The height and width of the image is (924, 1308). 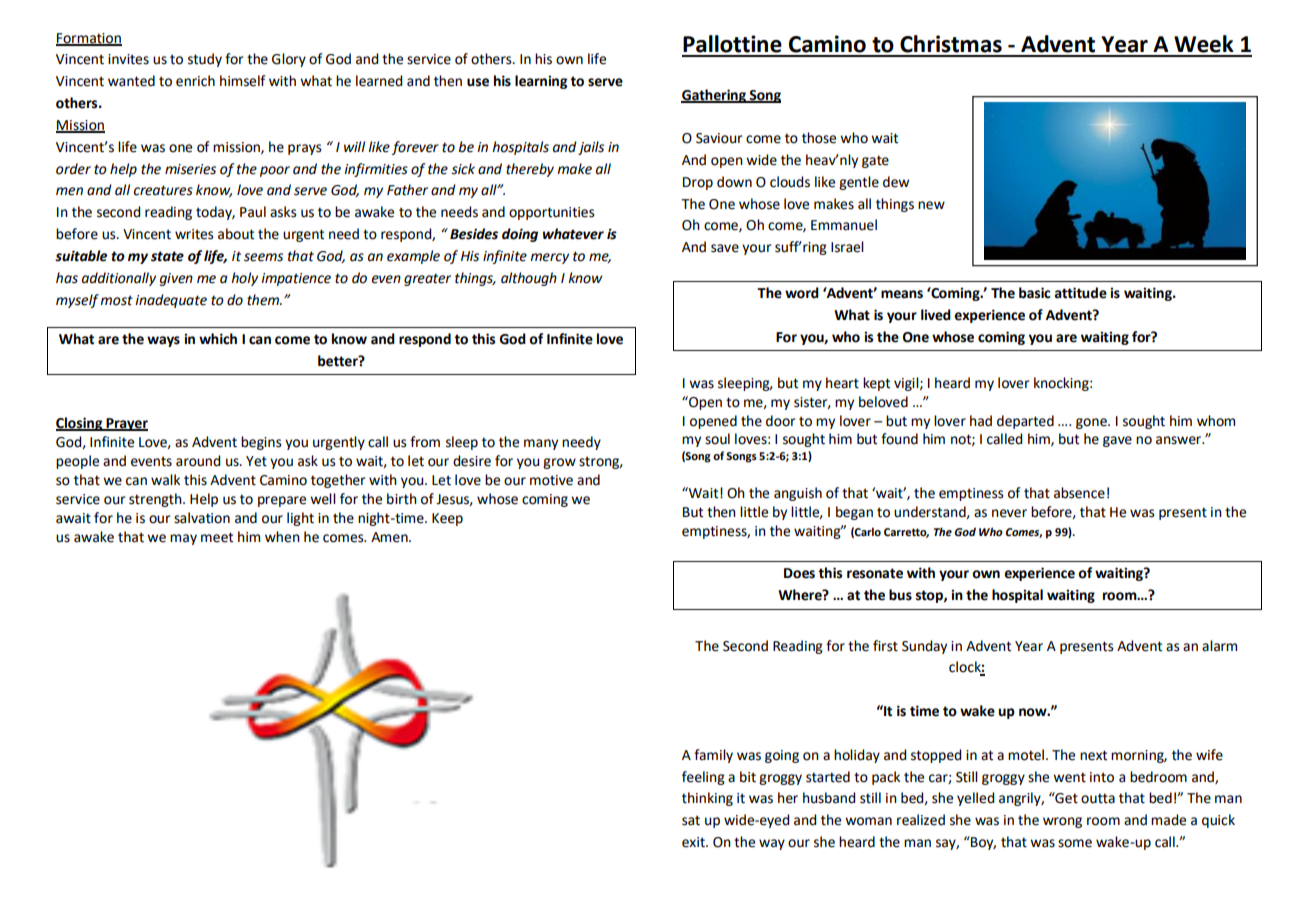 I want to click on sat, so click(x=691, y=820).
